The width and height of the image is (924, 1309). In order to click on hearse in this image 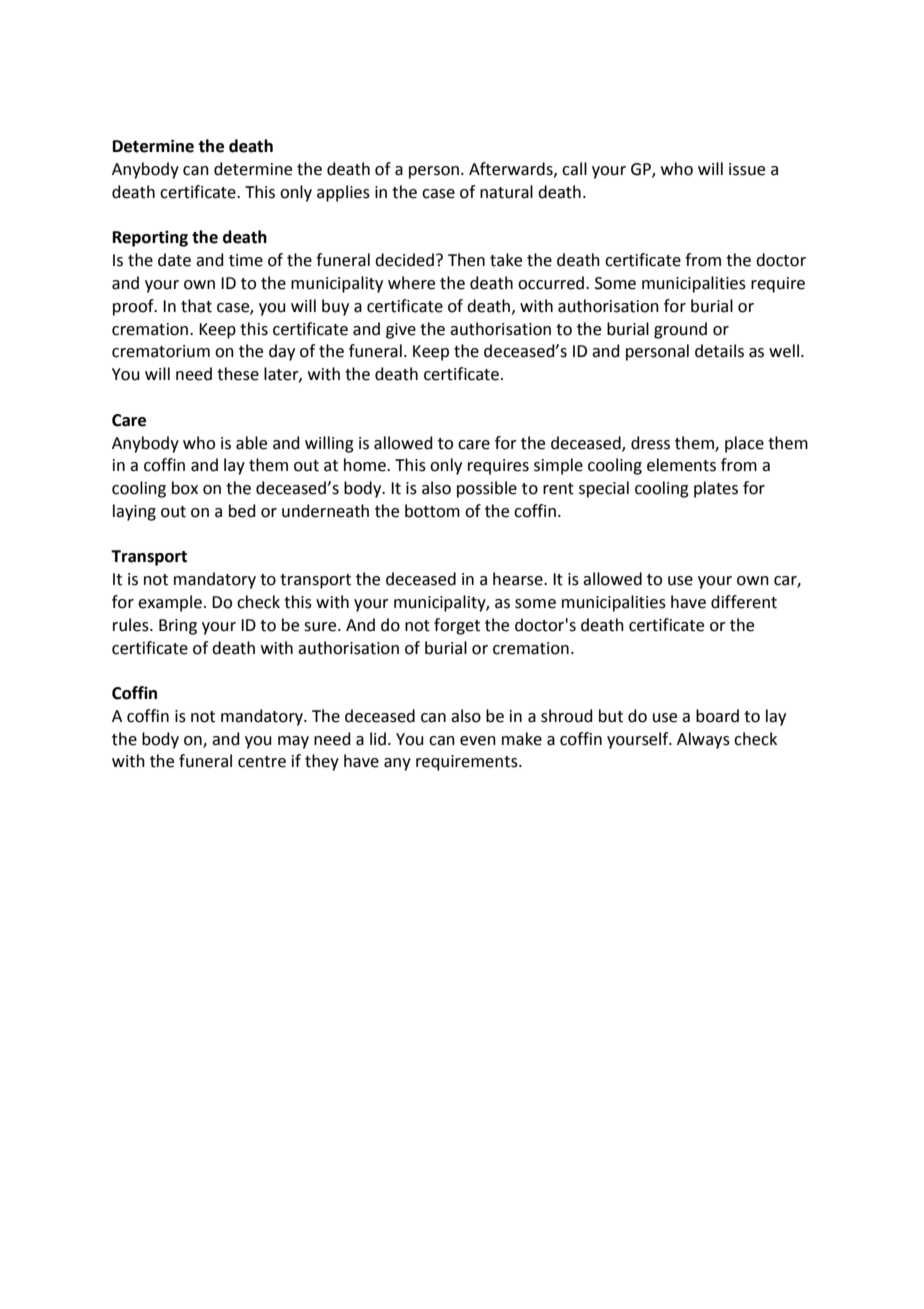, I will do `click(519, 579)`.
